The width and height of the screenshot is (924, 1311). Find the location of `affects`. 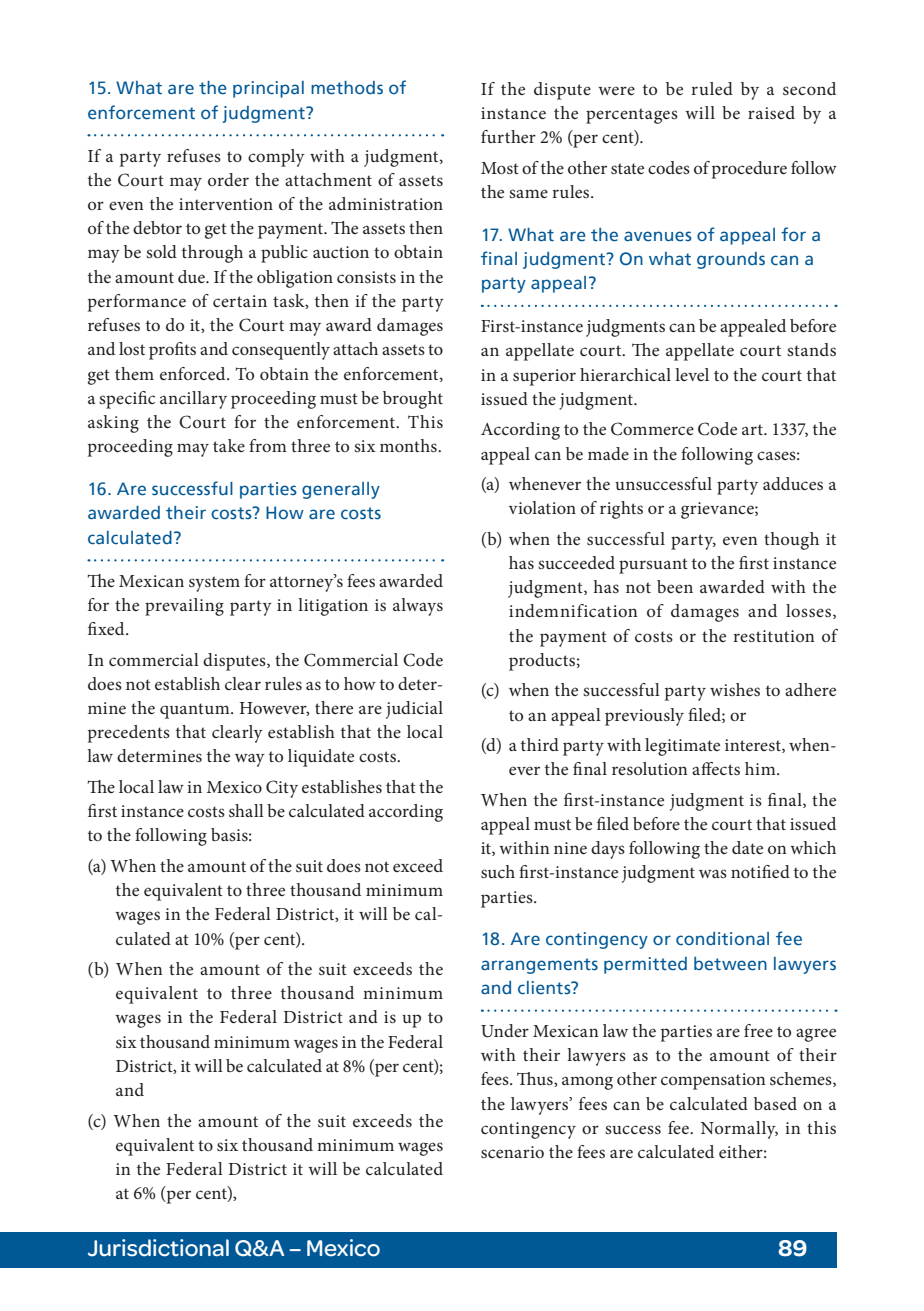

affects is located at coordinates (716, 768).
